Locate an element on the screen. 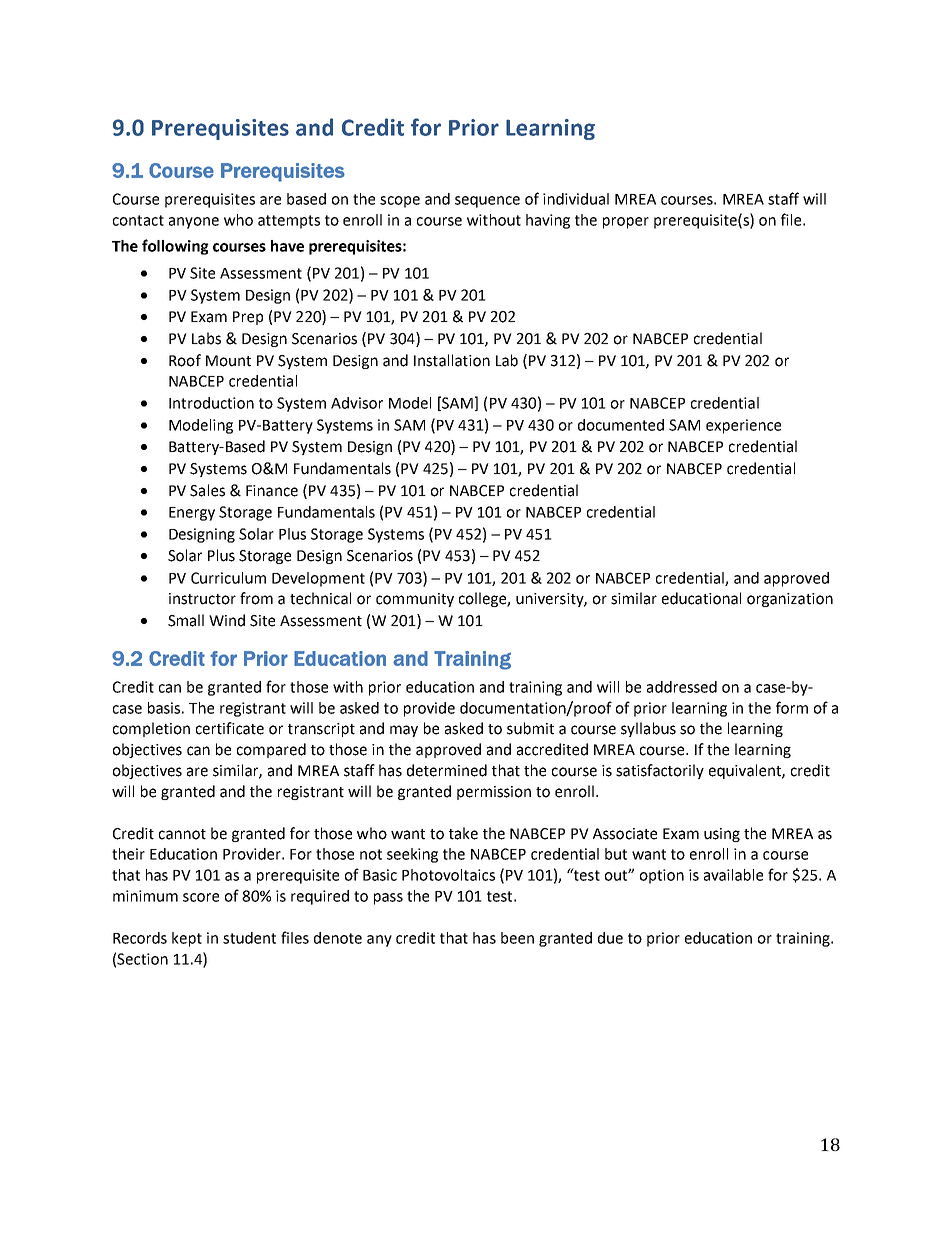 Image resolution: width=952 pixels, height=1233 pixels. Curriculum is located at coordinates (228, 578).
